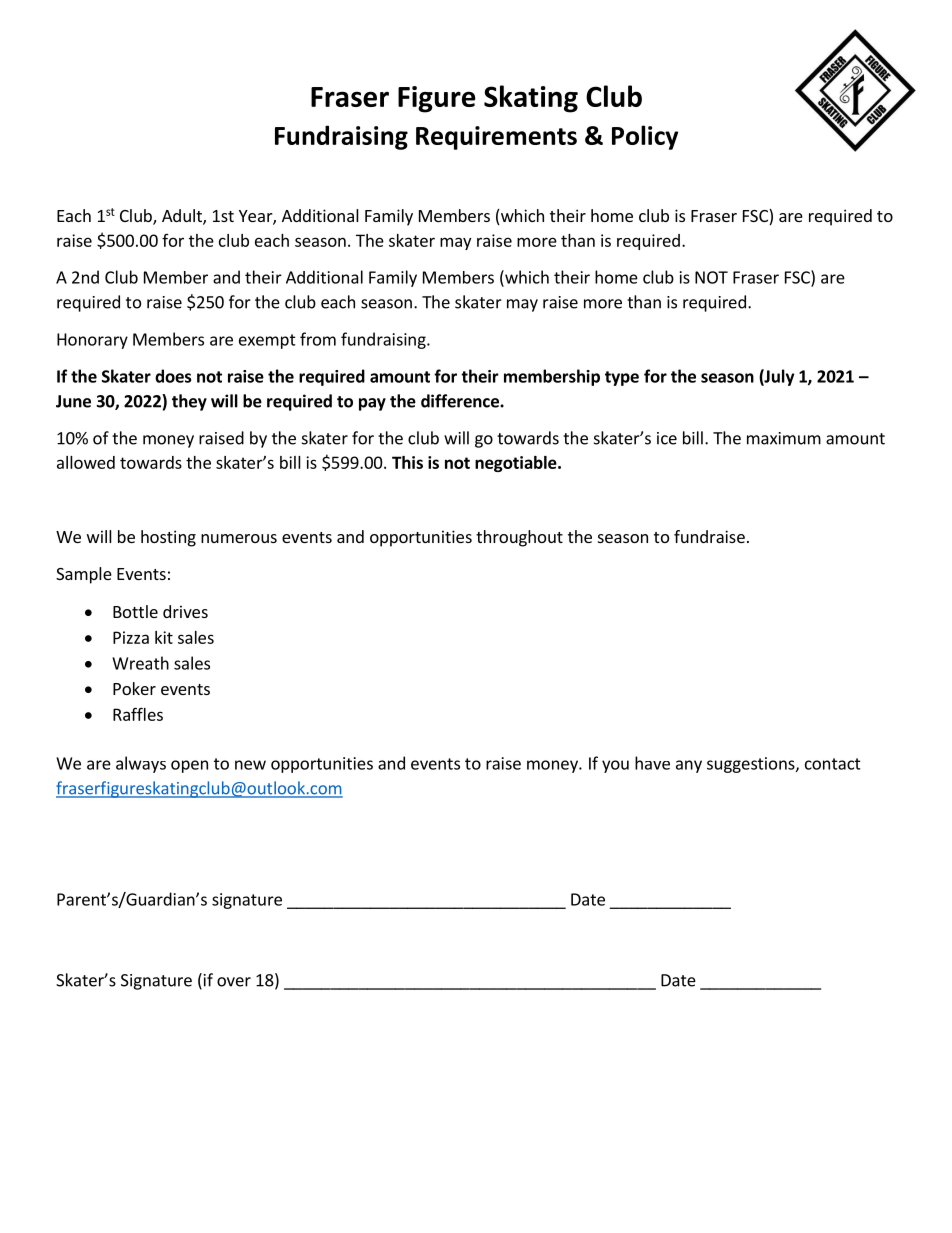 Image resolution: width=952 pixels, height=1233 pixels. Describe the element at coordinates (519, 538) in the screenshot. I see `throughout` at that location.
